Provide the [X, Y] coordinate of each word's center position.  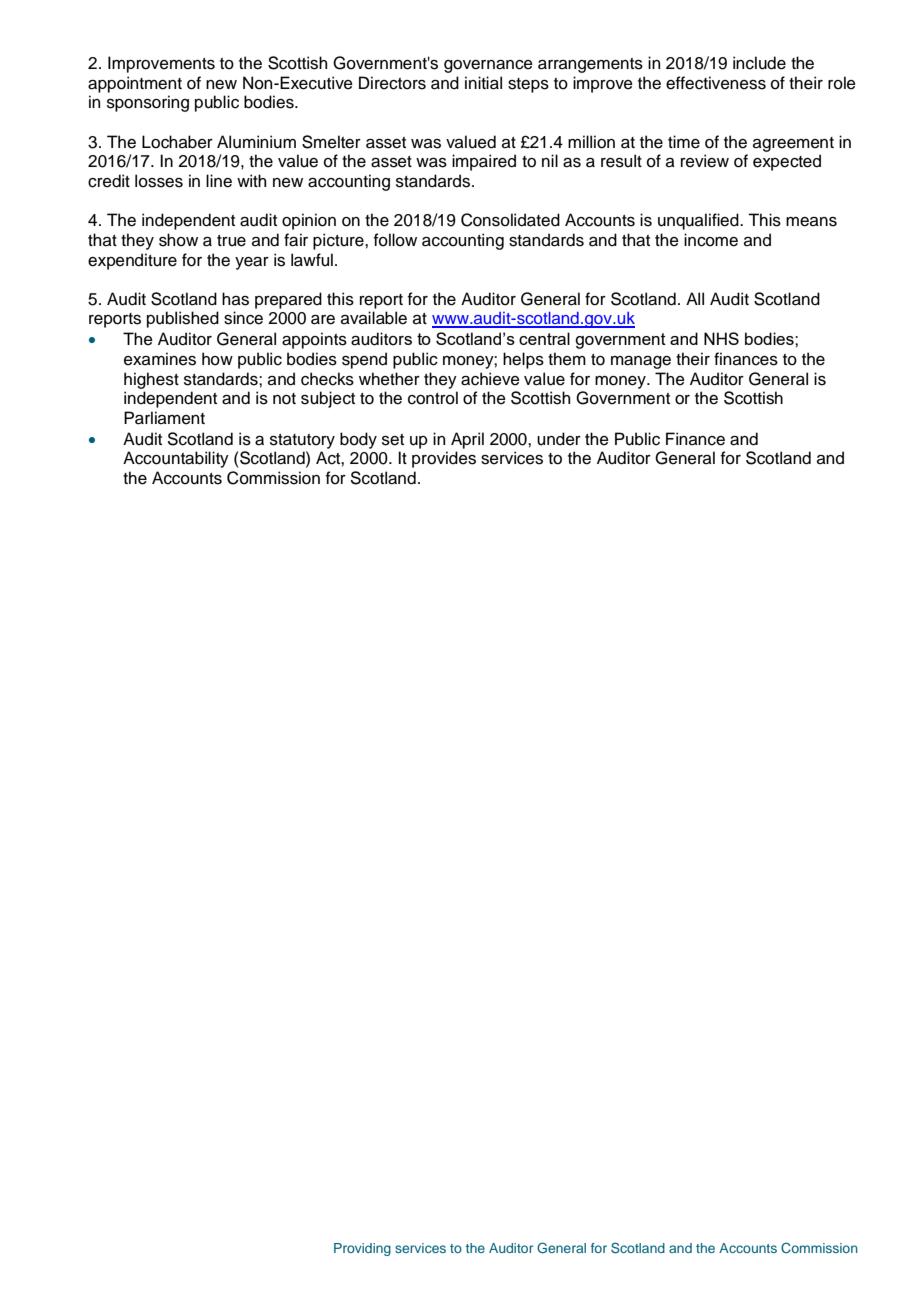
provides [444, 459]
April [467, 440]
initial [483, 83]
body [358, 440]
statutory [302, 441]
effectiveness [716, 83]
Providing [362, 1249]
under [559, 439]
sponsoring [148, 103]
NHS [721, 338]
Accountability [176, 459]
